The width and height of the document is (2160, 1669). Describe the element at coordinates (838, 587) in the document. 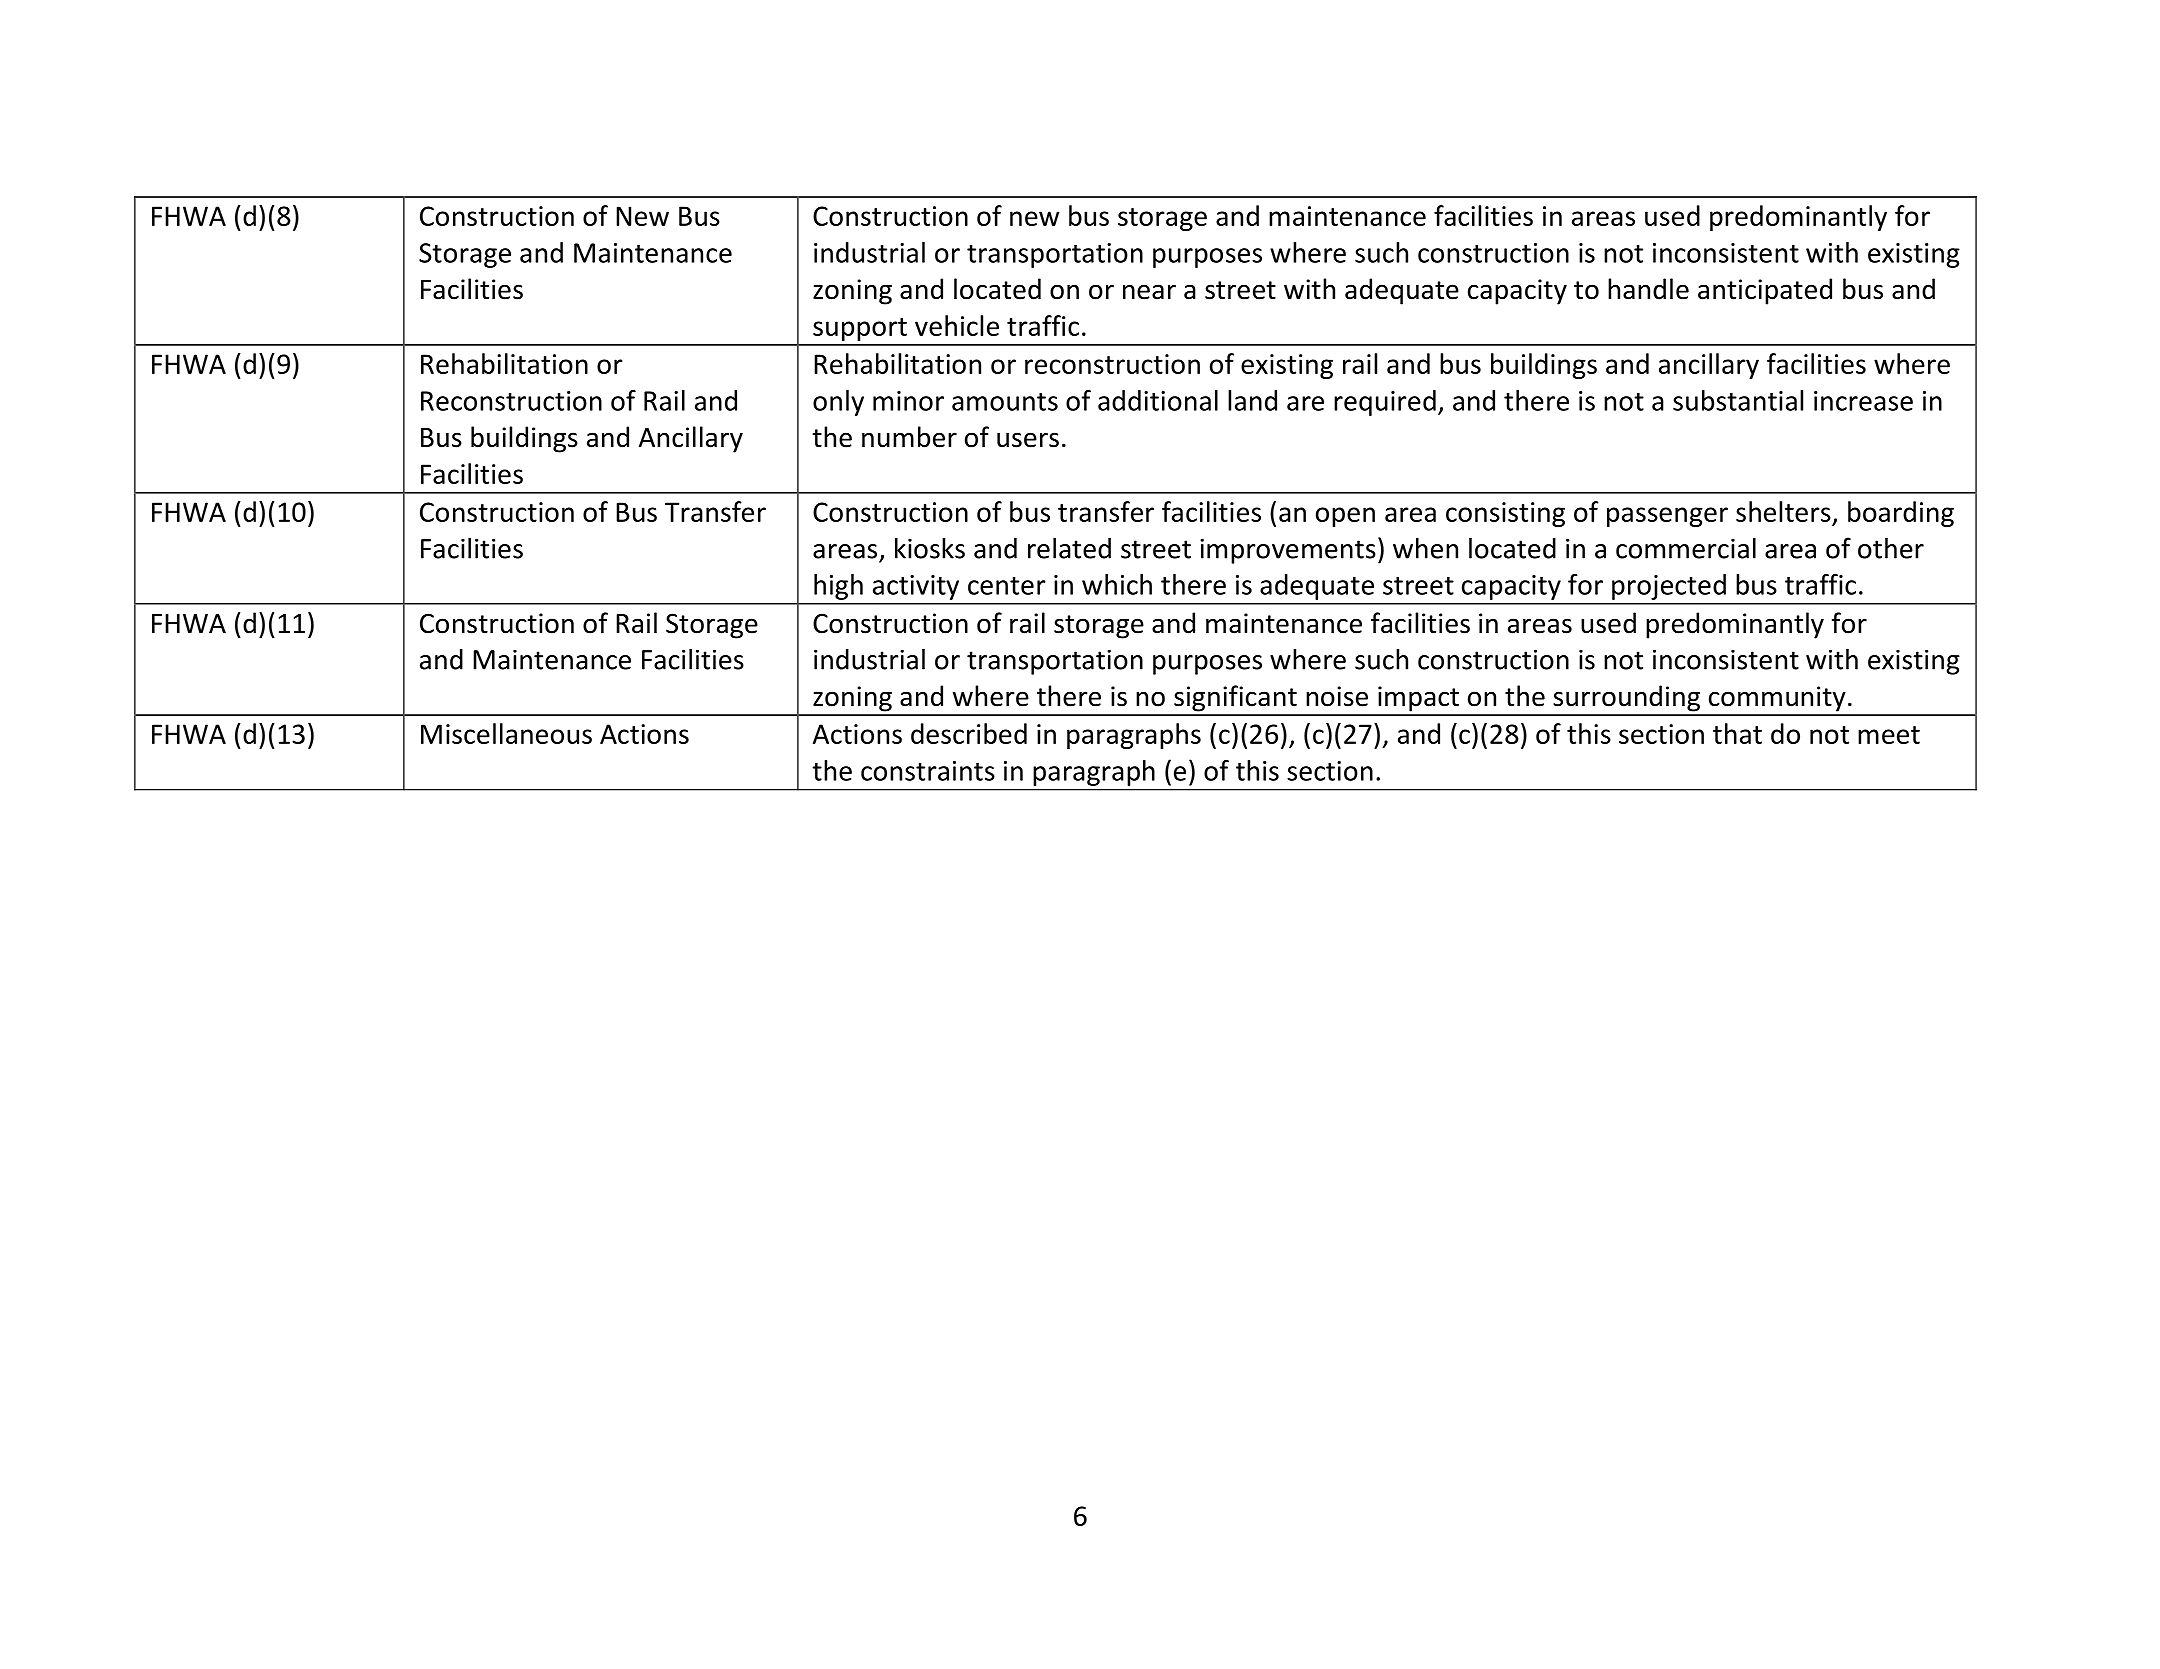

I see `high` at that location.
